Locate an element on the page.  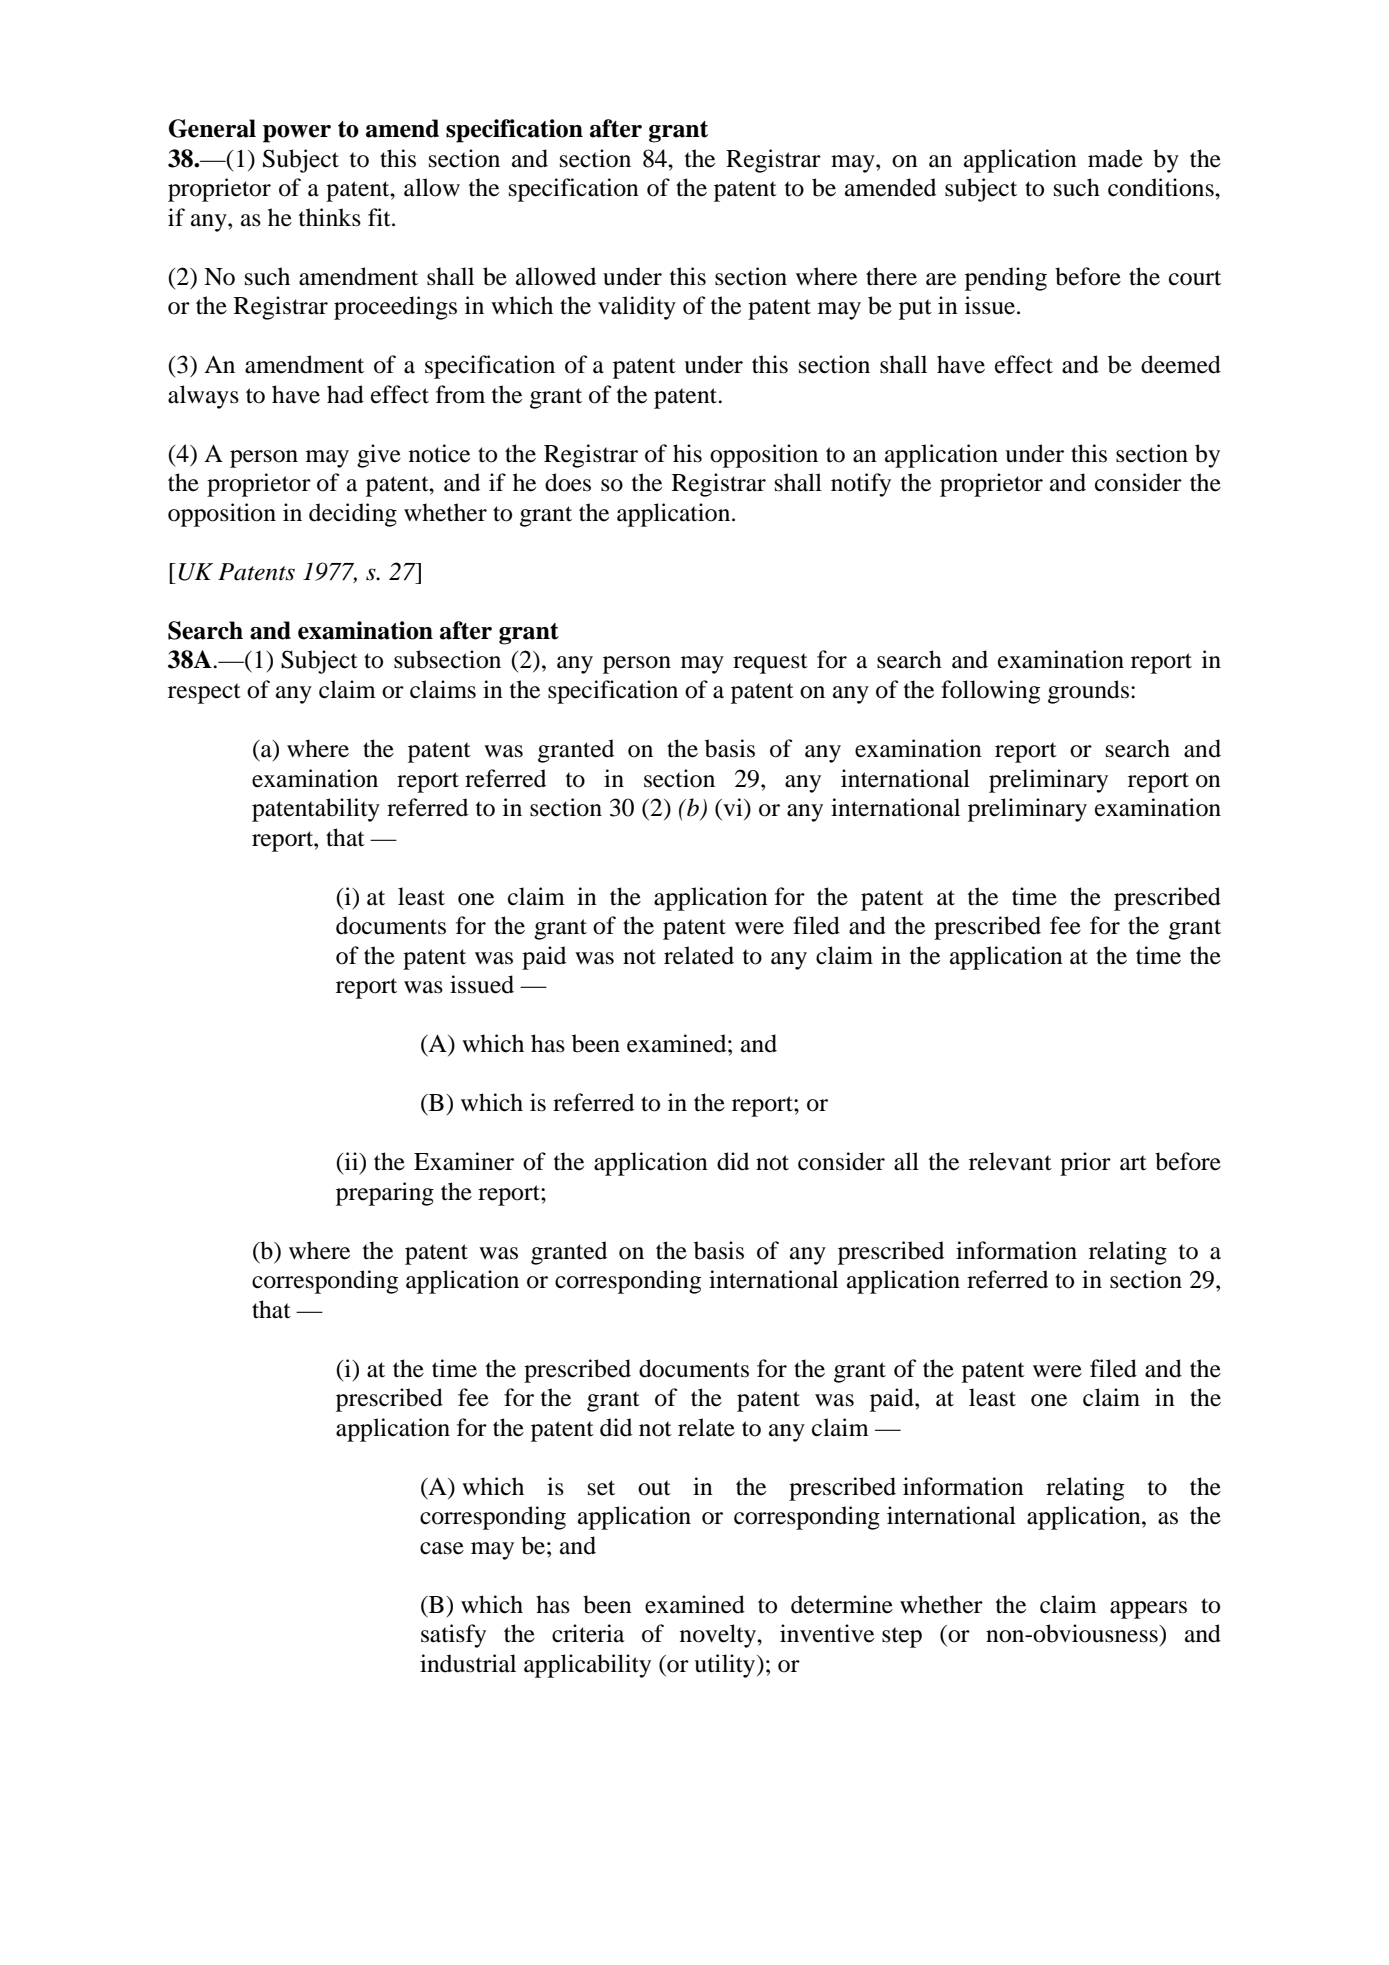
respect is located at coordinates (204, 693).
